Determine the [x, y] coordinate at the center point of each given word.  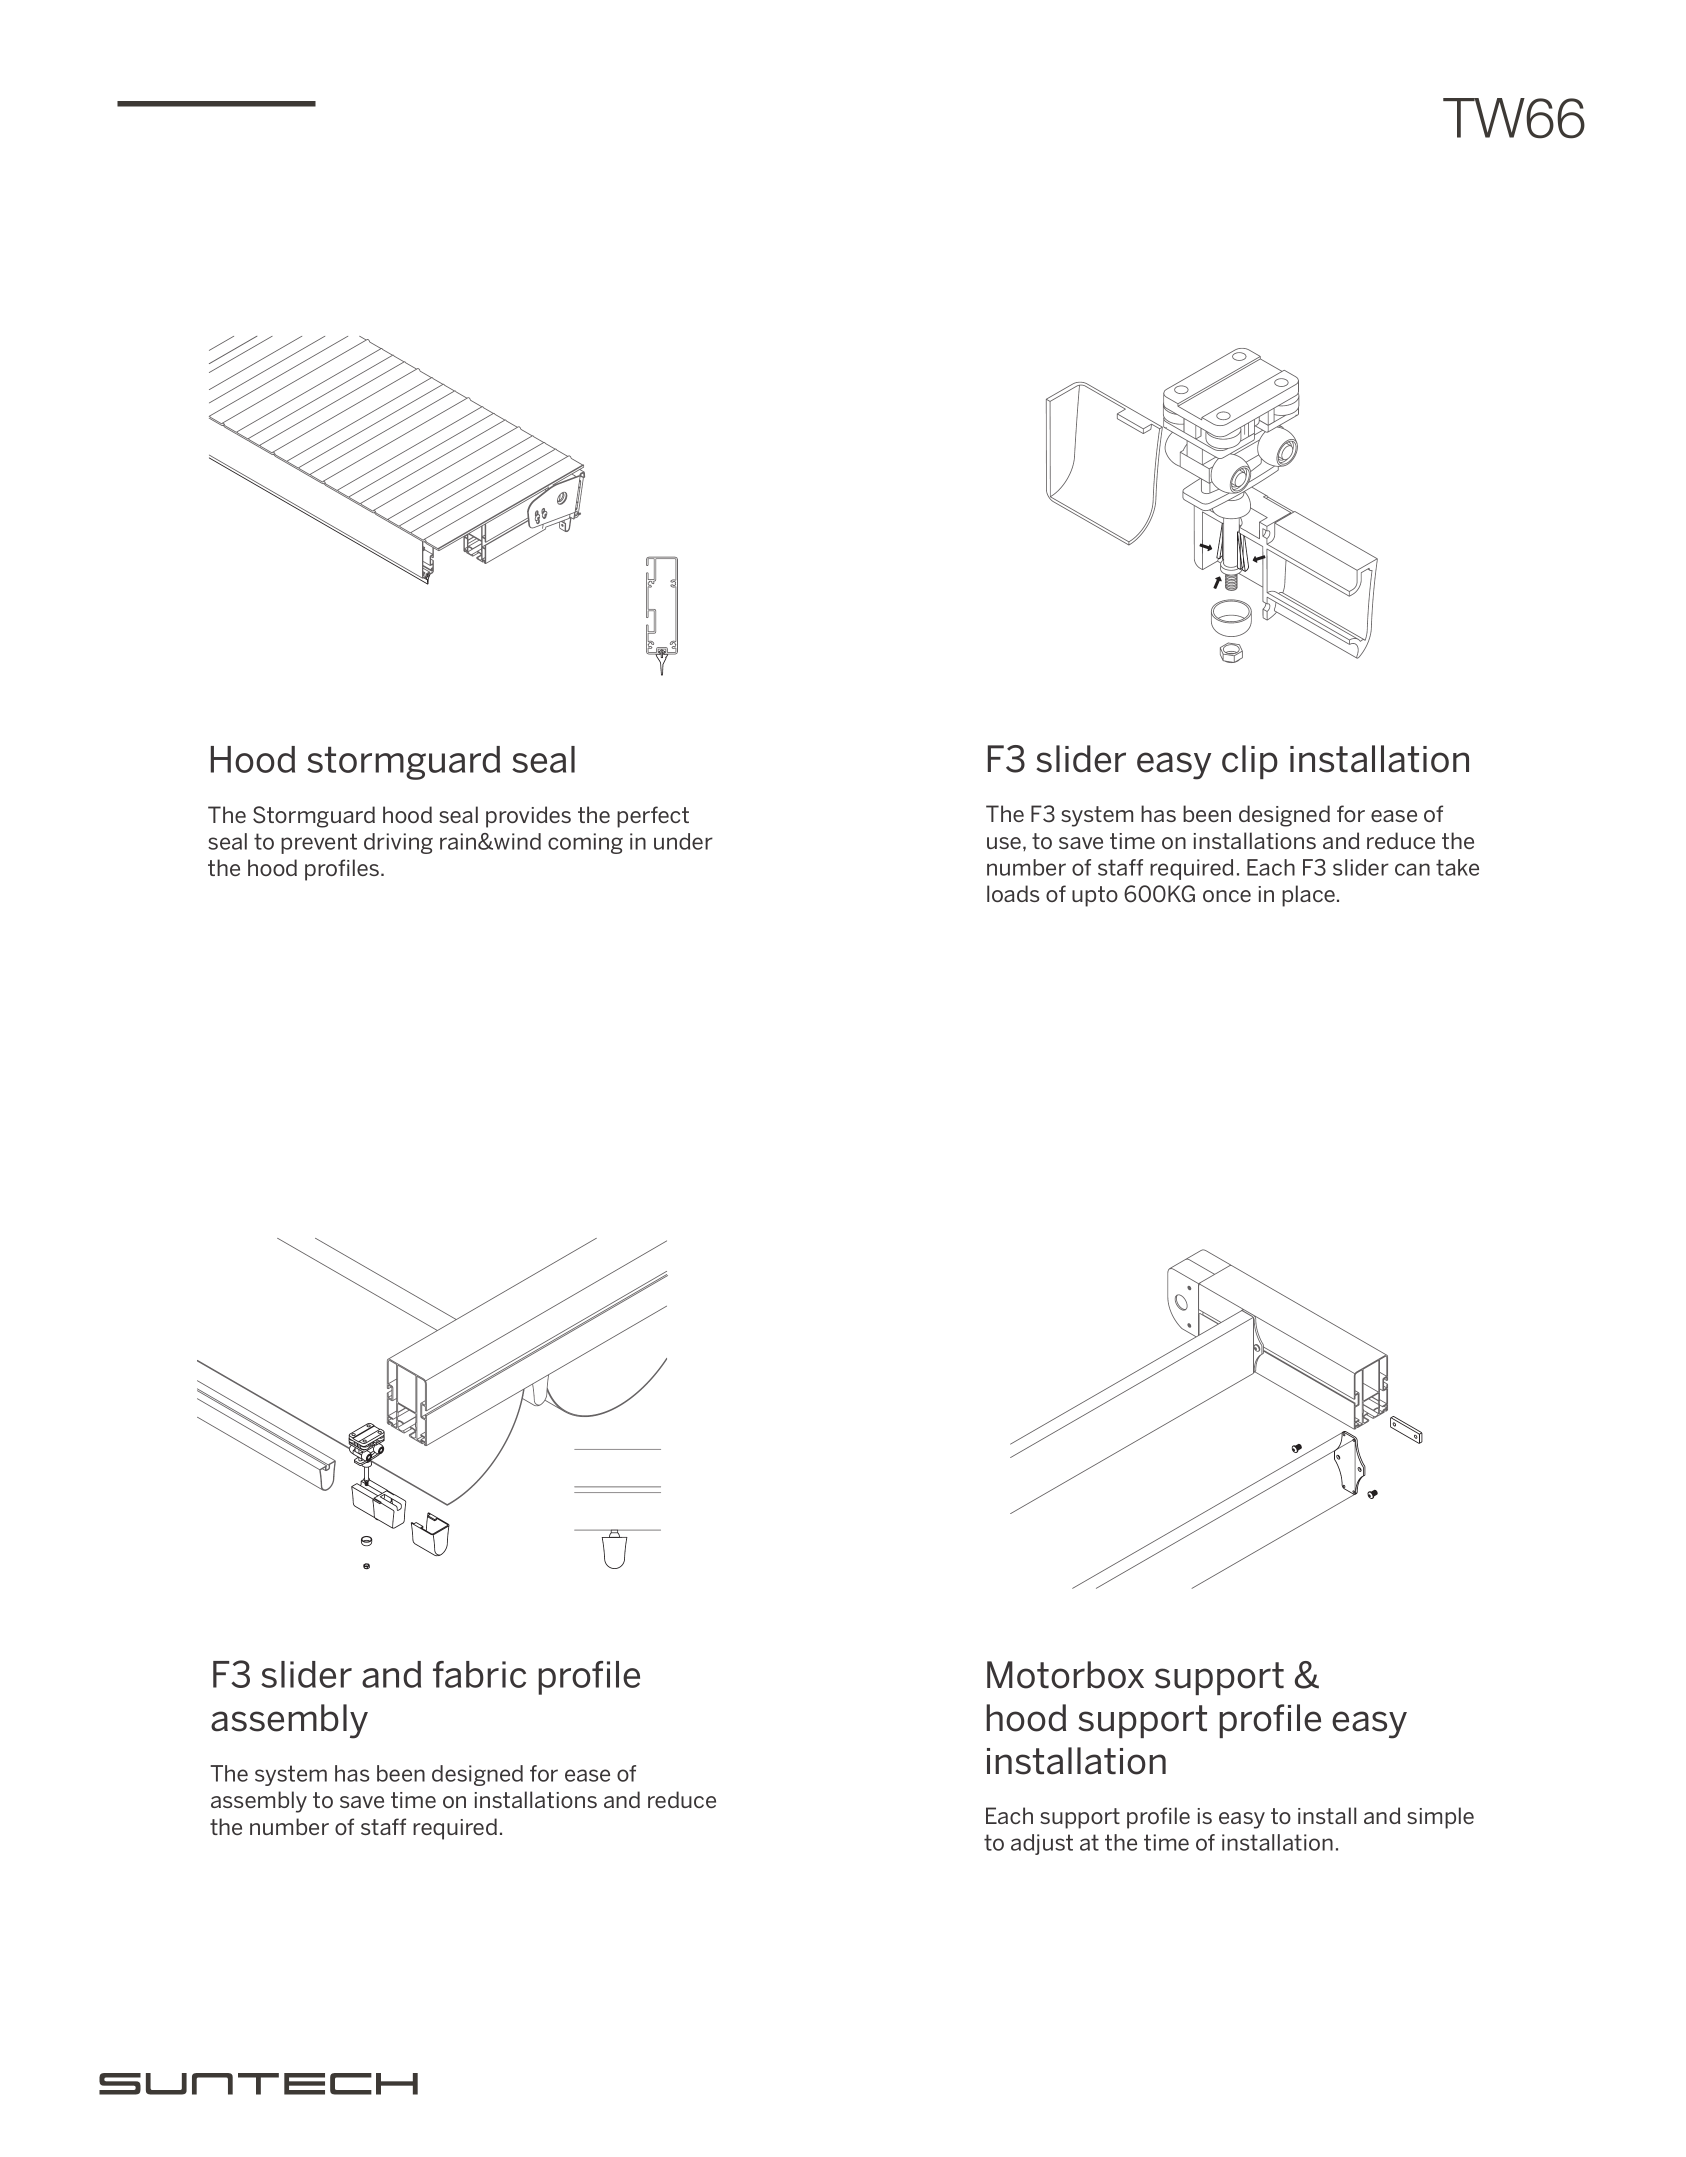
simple [1440, 1818]
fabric [479, 1674]
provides [528, 817]
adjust [1042, 1844]
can [1412, 869]
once [1227, 896]
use [1005, 843]
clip [1250, 762]
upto [1095, 896]
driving [398, 843]
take [1457, 867]
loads [1013, 893]
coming [585, 843]
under [683, 841]
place [1308, 896]
